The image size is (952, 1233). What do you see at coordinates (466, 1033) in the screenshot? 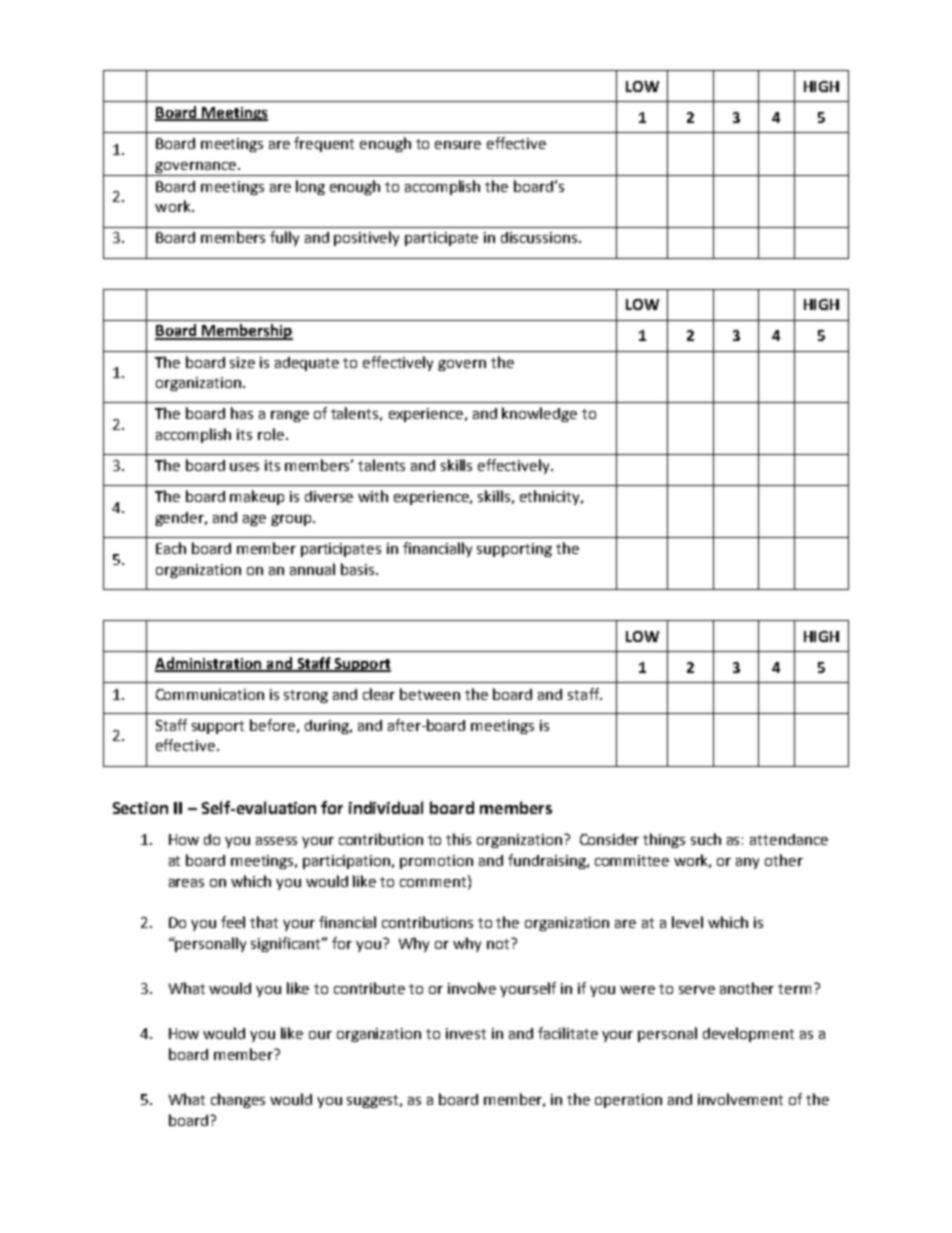
I see `invest` at bounding box center [466, 1033].
